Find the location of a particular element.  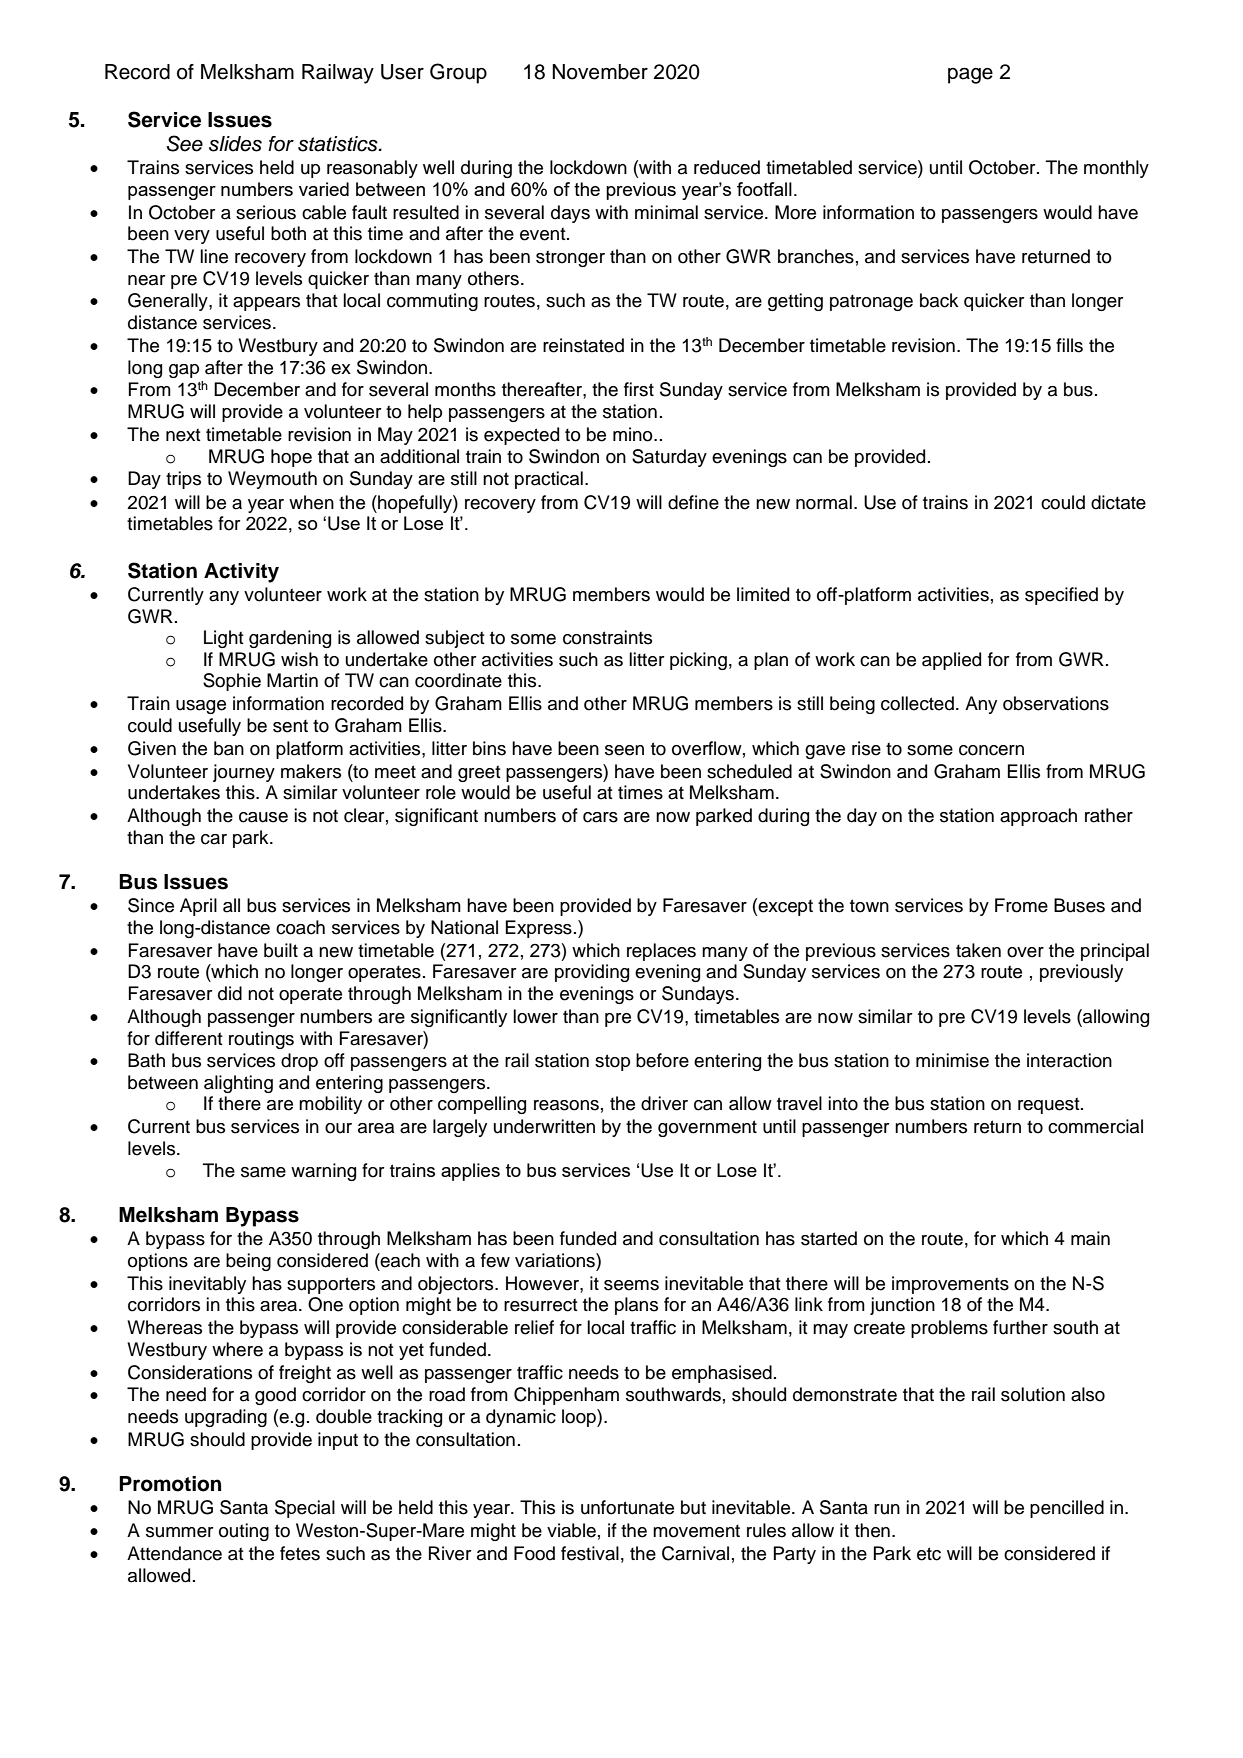

slides is located at coordinates (235, 144).
